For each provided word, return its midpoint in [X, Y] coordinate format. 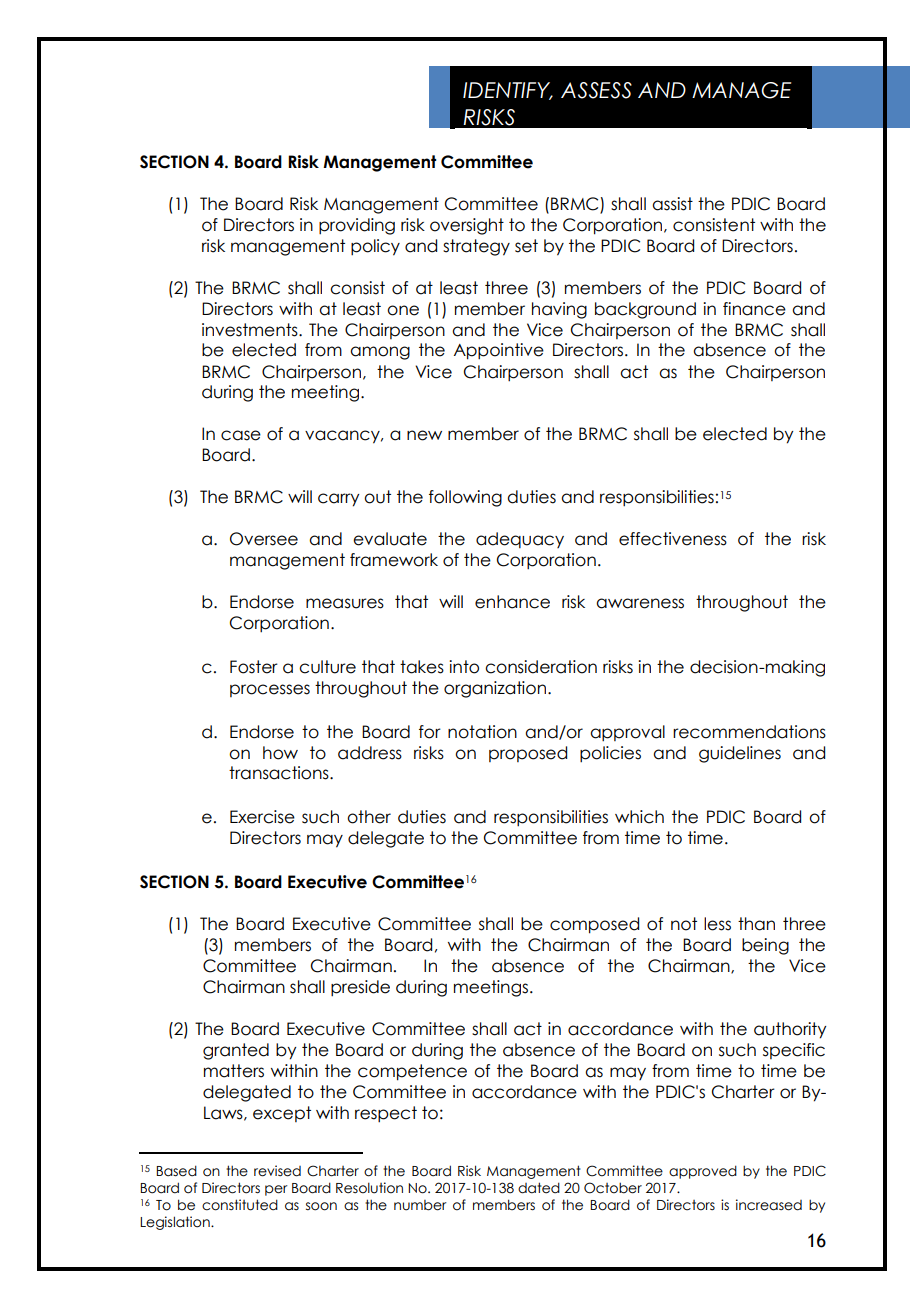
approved [703, 1172]
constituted [240, 1205]
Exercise [262, 817]
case [241, 435]
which [639, 817]
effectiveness [673, 539]
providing [357, 226]
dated [539, 1188]
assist [672, 204]
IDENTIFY [508, 91]
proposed [528, 754]
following [465, 498]
